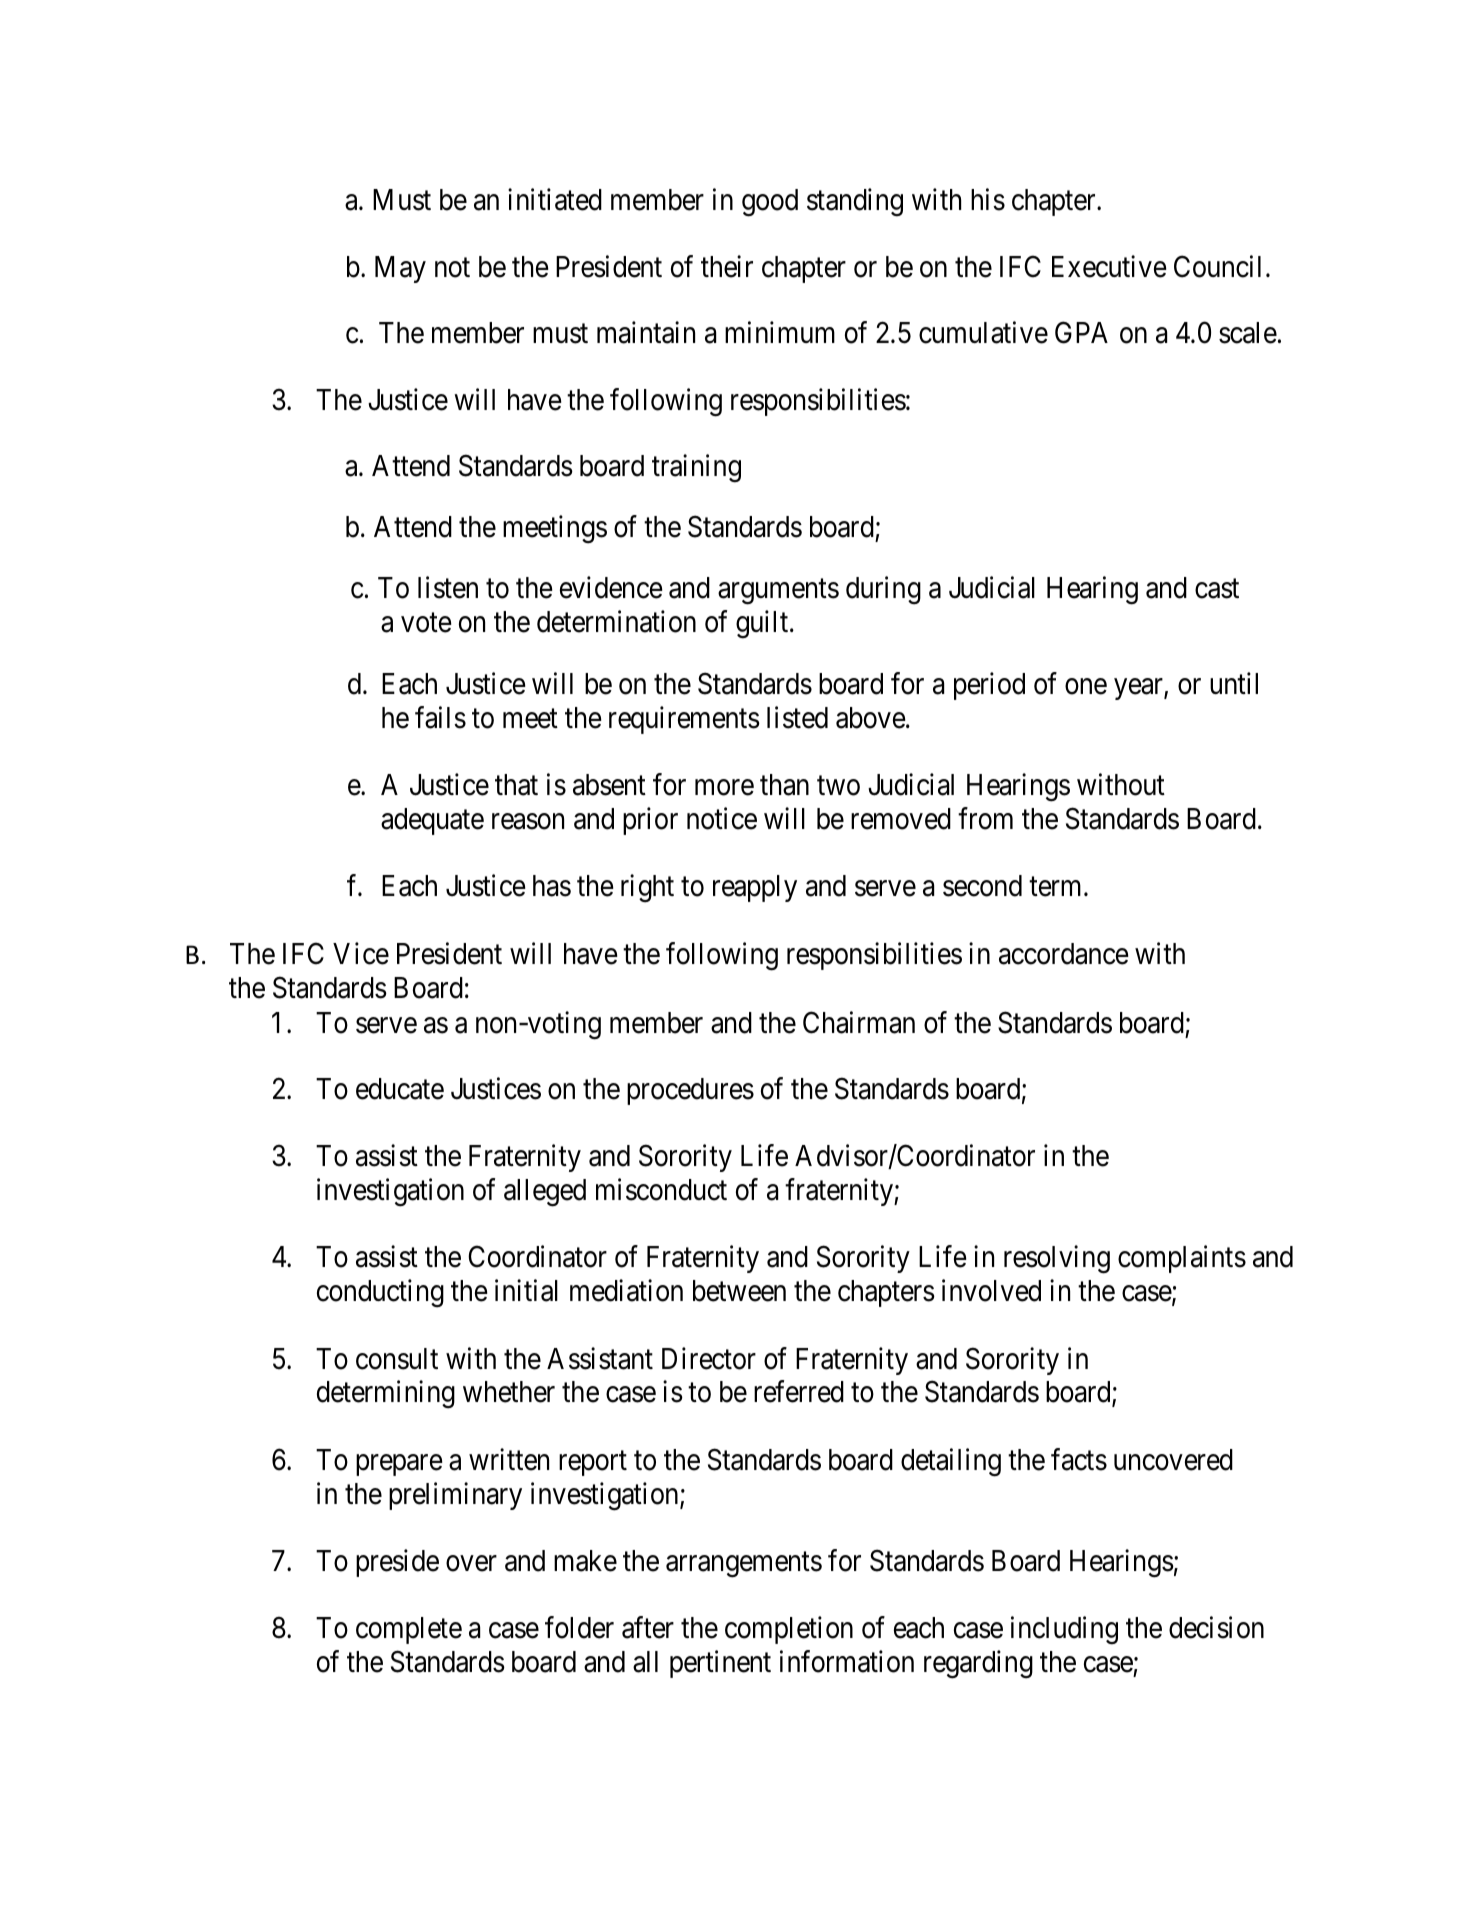 This screenshot has width=1474, height=1907. Describe the element at coordinates (409, 1630) in the screenshot. I see `complete` at that location.
